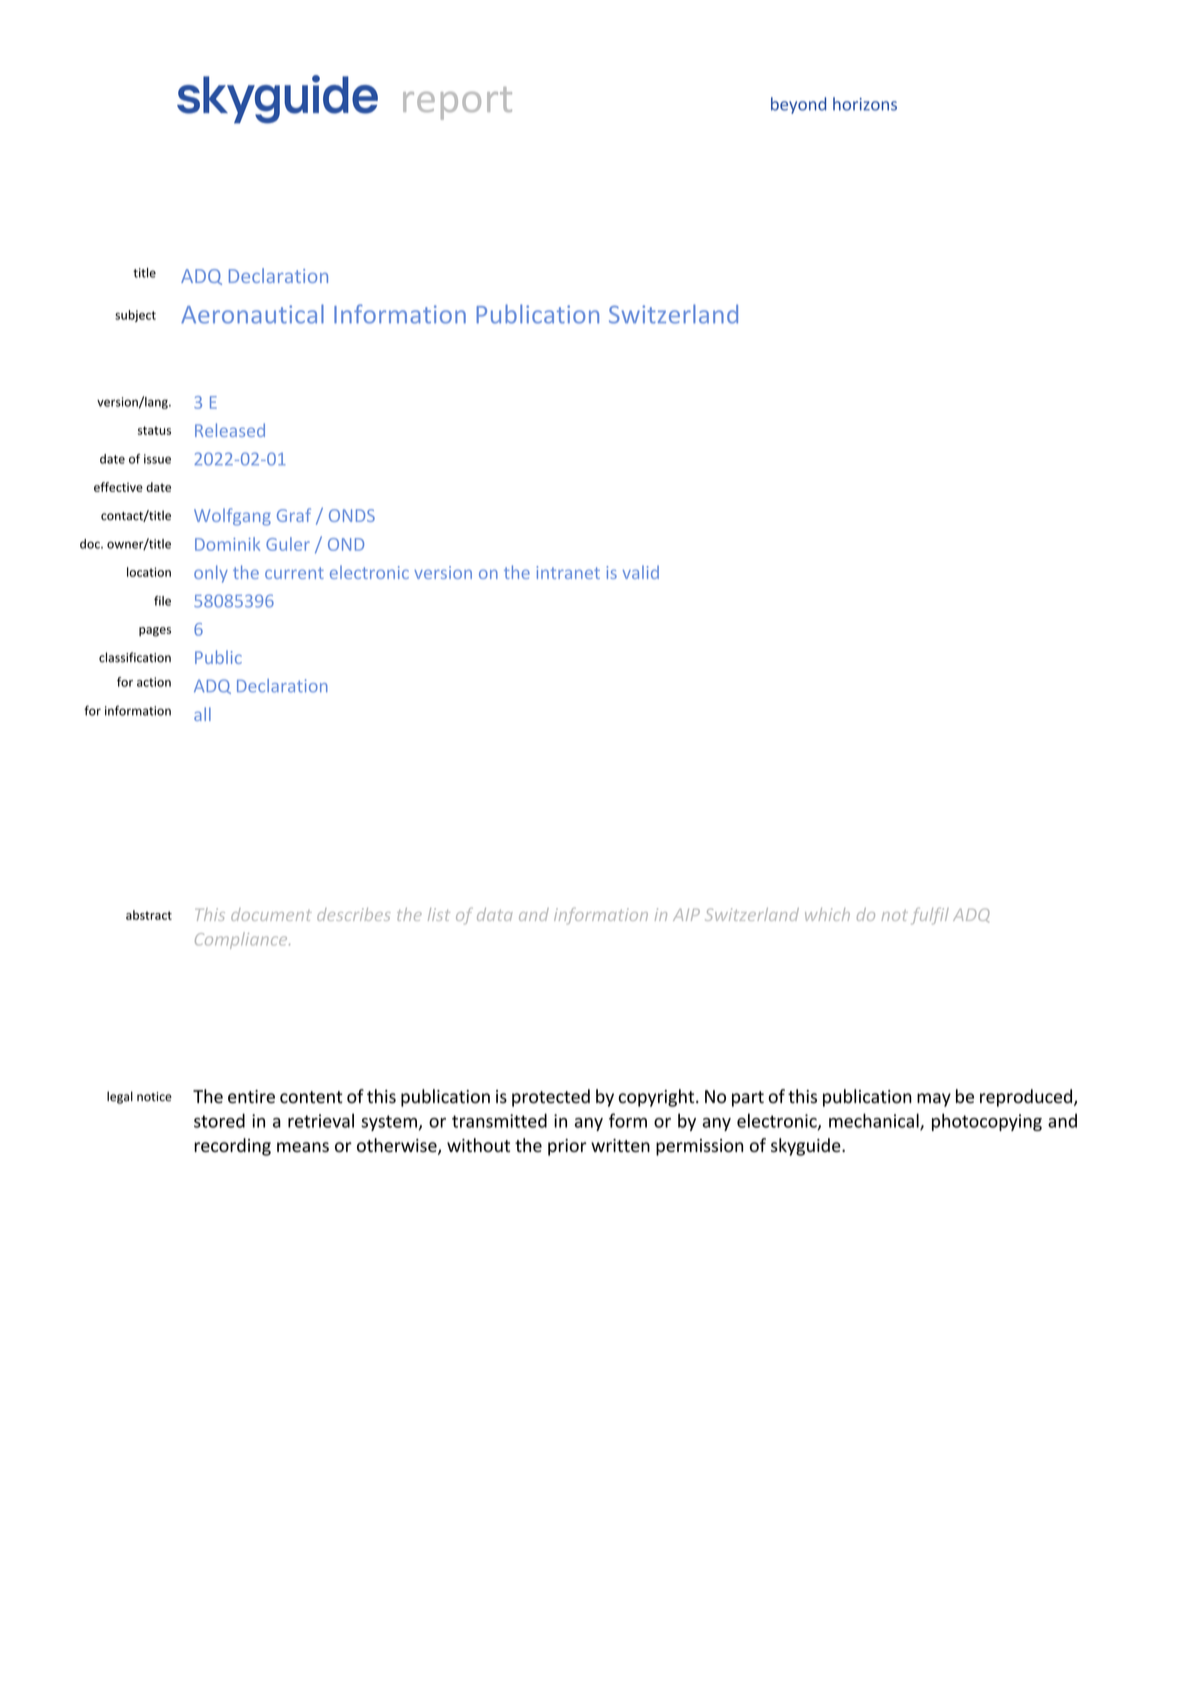 The width and height of the document is (1190, 1683). What do you see at coordinates (232, 517) in the document?
I see `Wolfgang` at bounding box center [232, 517].
